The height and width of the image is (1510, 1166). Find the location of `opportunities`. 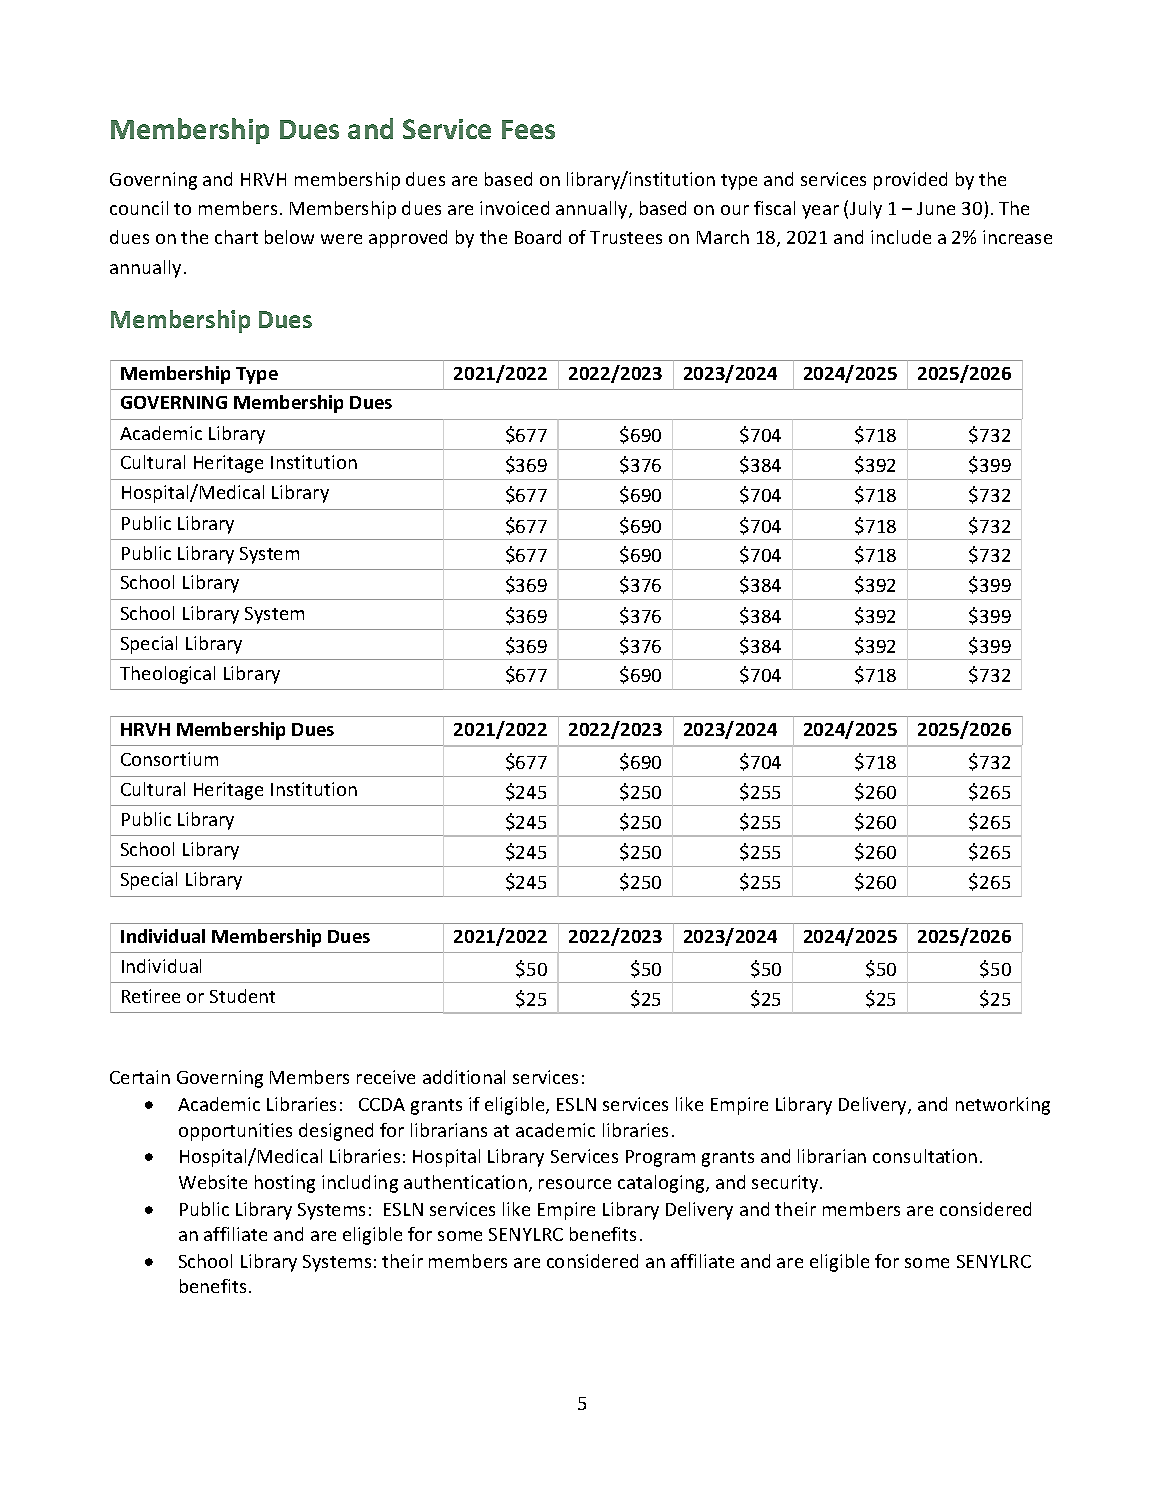

opportunities is located at coordinates (235, 1132).
